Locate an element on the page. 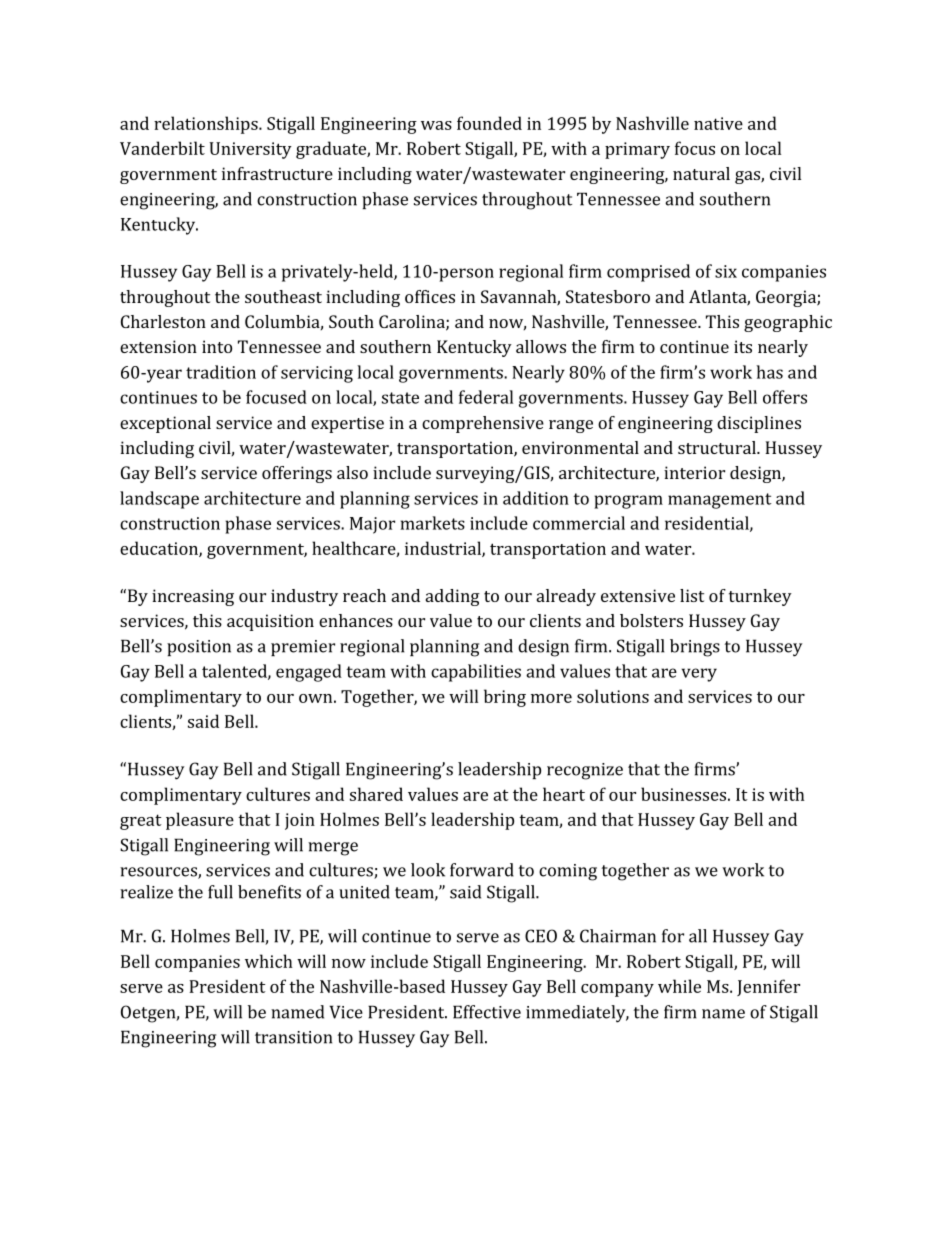  very is located at coordinates (699, 675).
